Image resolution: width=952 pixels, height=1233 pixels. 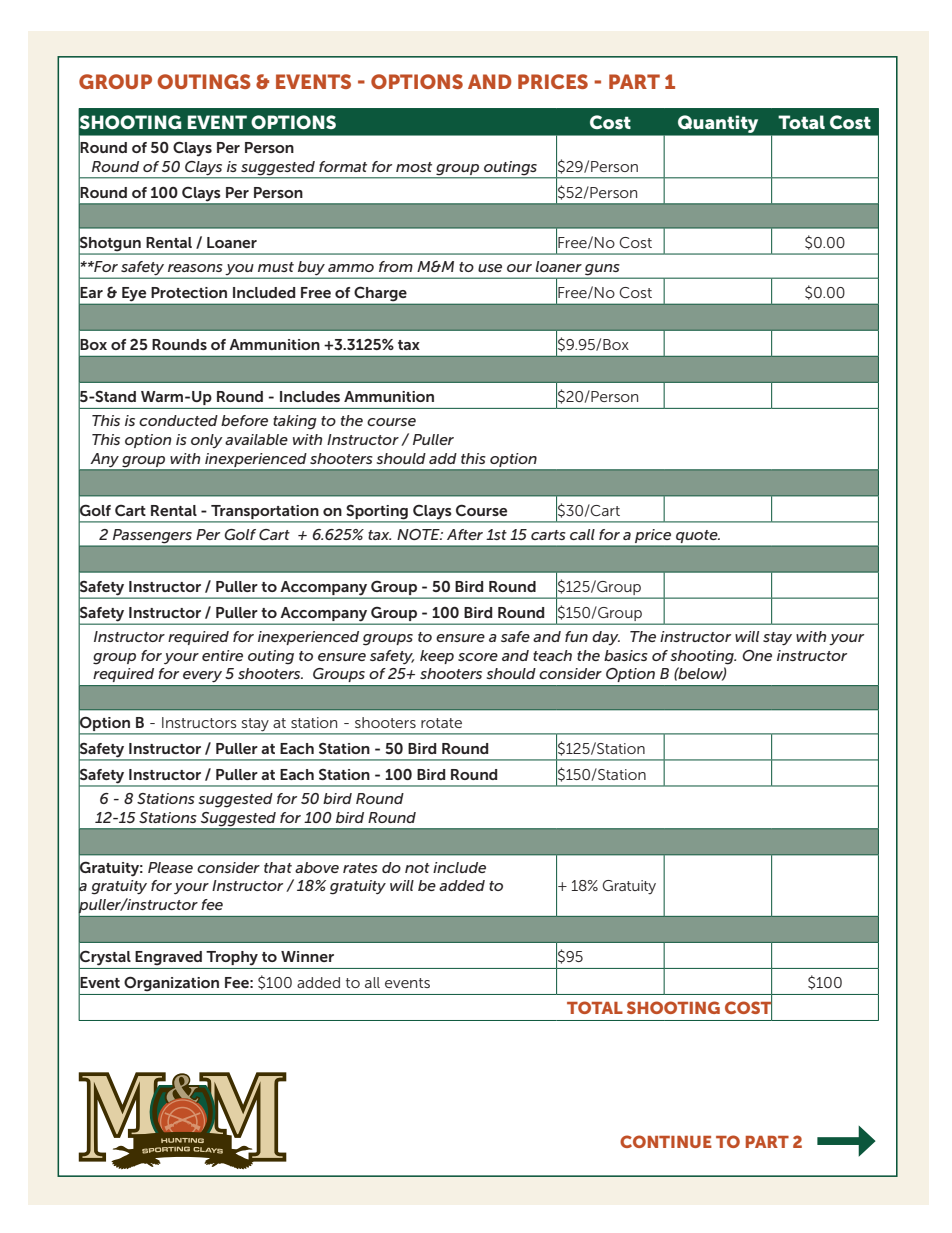 What do you see at coordinates (602, 271) in the document?
I see `guns` at bounding box center [602, 271].
